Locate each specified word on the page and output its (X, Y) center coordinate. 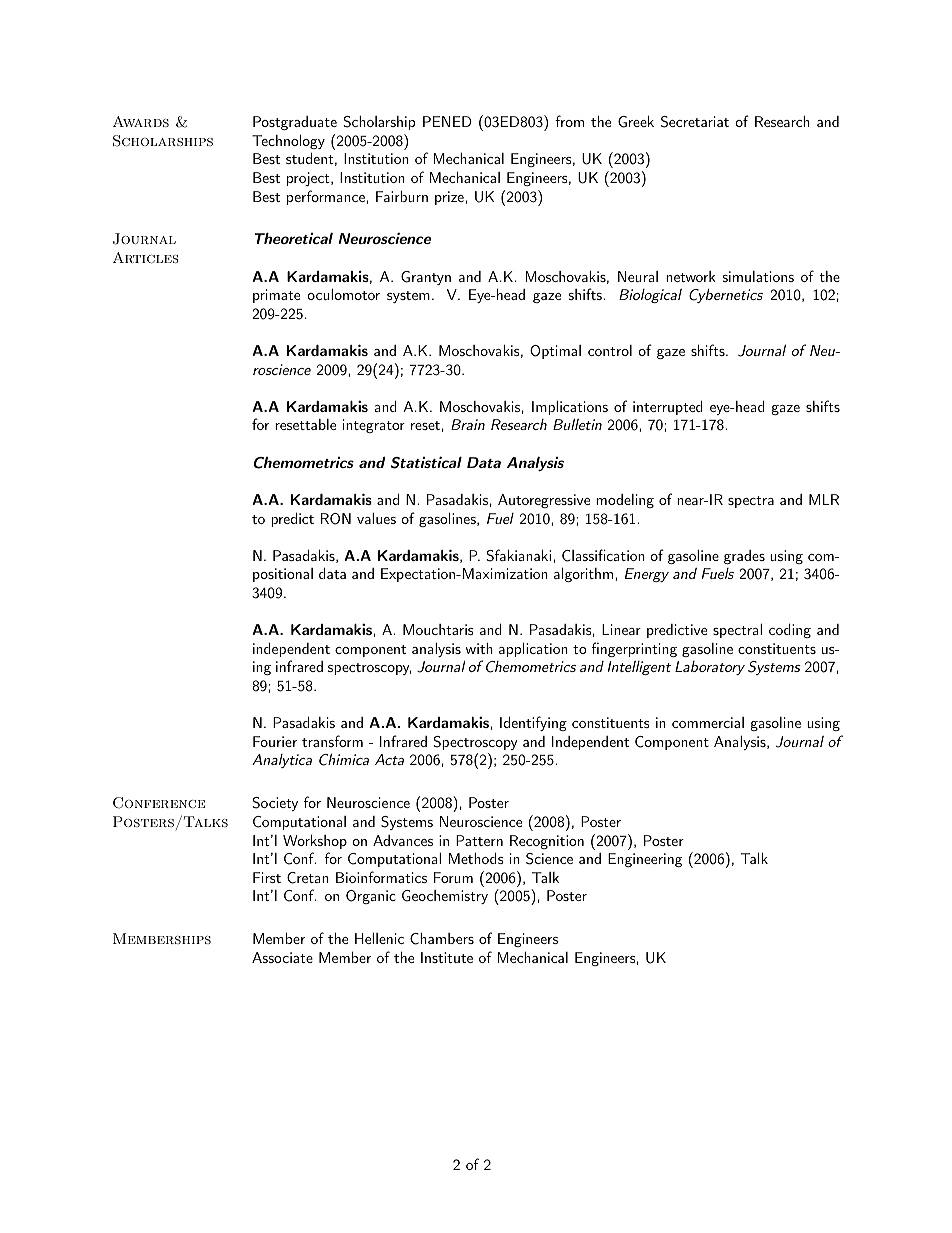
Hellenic (379, 938)
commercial (708, 722)
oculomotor (343, 294)
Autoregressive (544, 501)
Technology (288, 141)
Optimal (555, 352)
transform (332, 741)
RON (336, 519)
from (569, 121)
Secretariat (695, 122)
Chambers (442, 939)
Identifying (533, 723)
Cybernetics (726, 296)
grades (744, 557)
